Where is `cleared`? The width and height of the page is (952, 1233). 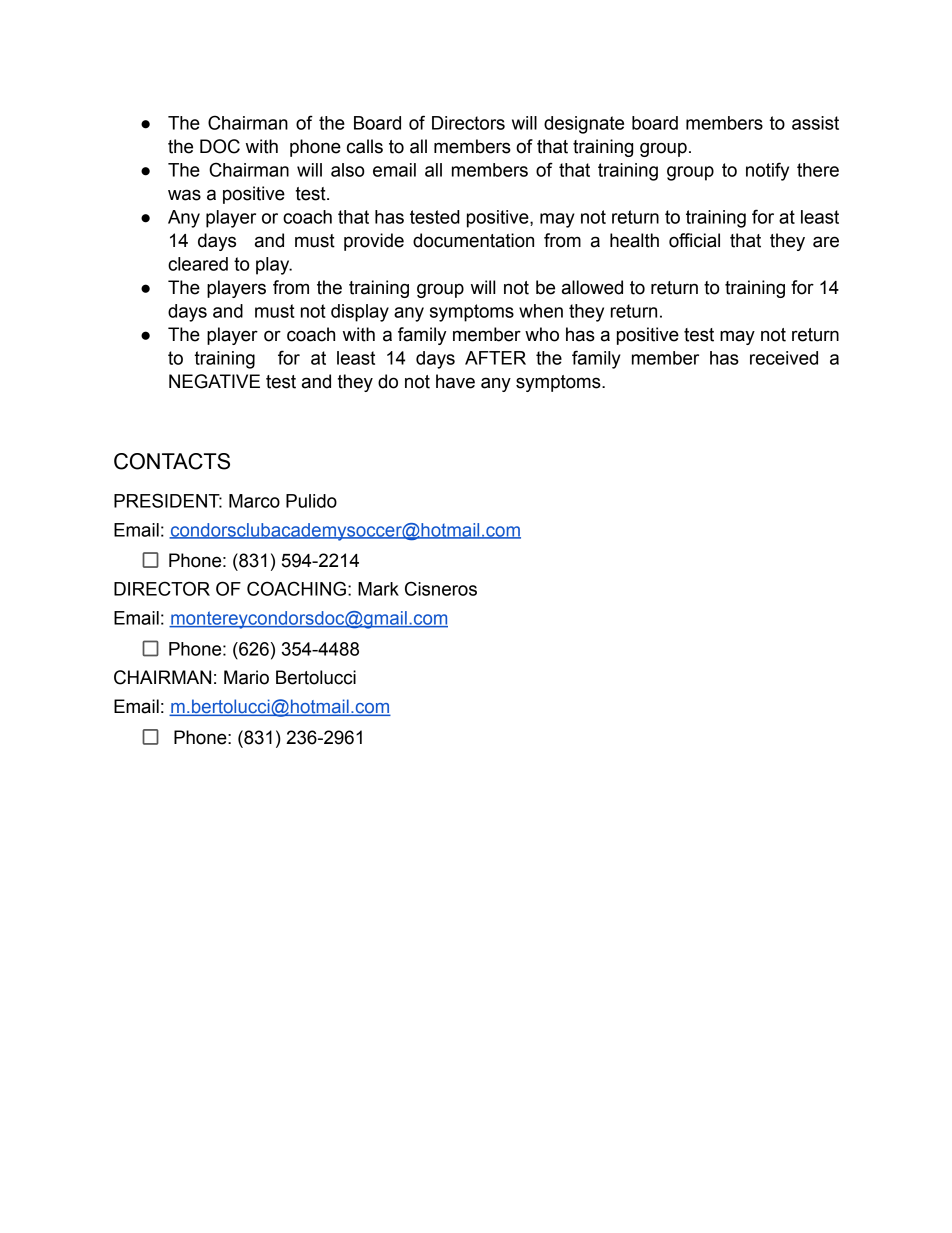
cleared is located at coordinates (198, 264).
